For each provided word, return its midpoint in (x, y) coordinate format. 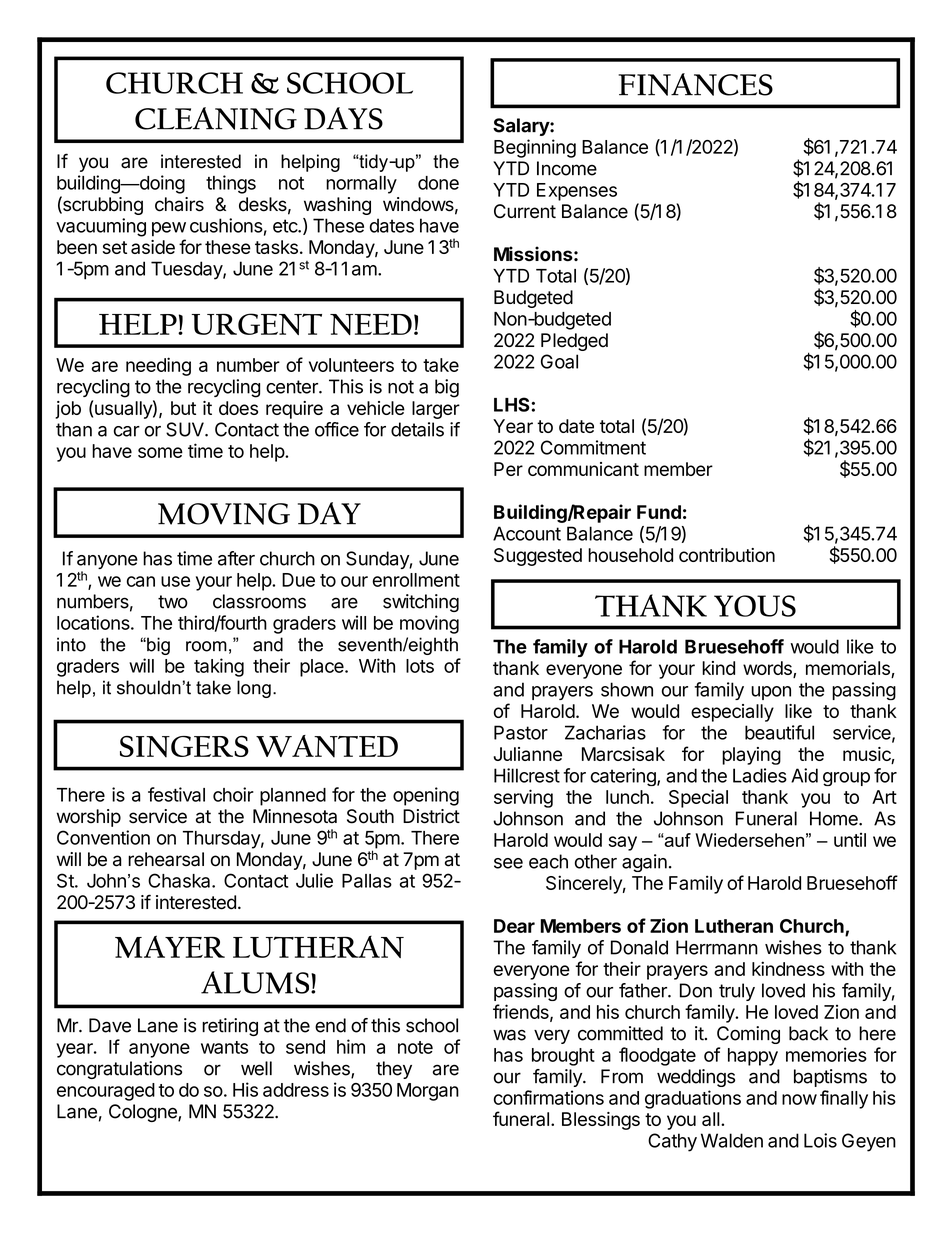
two (173, 602)
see (508, 863)
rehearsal (166, 859)
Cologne (144, 1113)
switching (421, 603)
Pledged (574, 342)
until (850, 840)
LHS (513, 404)
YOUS (755, 606)
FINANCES (695, 84)
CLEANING (216, 118)
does (238, 408)
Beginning (535, 148)
